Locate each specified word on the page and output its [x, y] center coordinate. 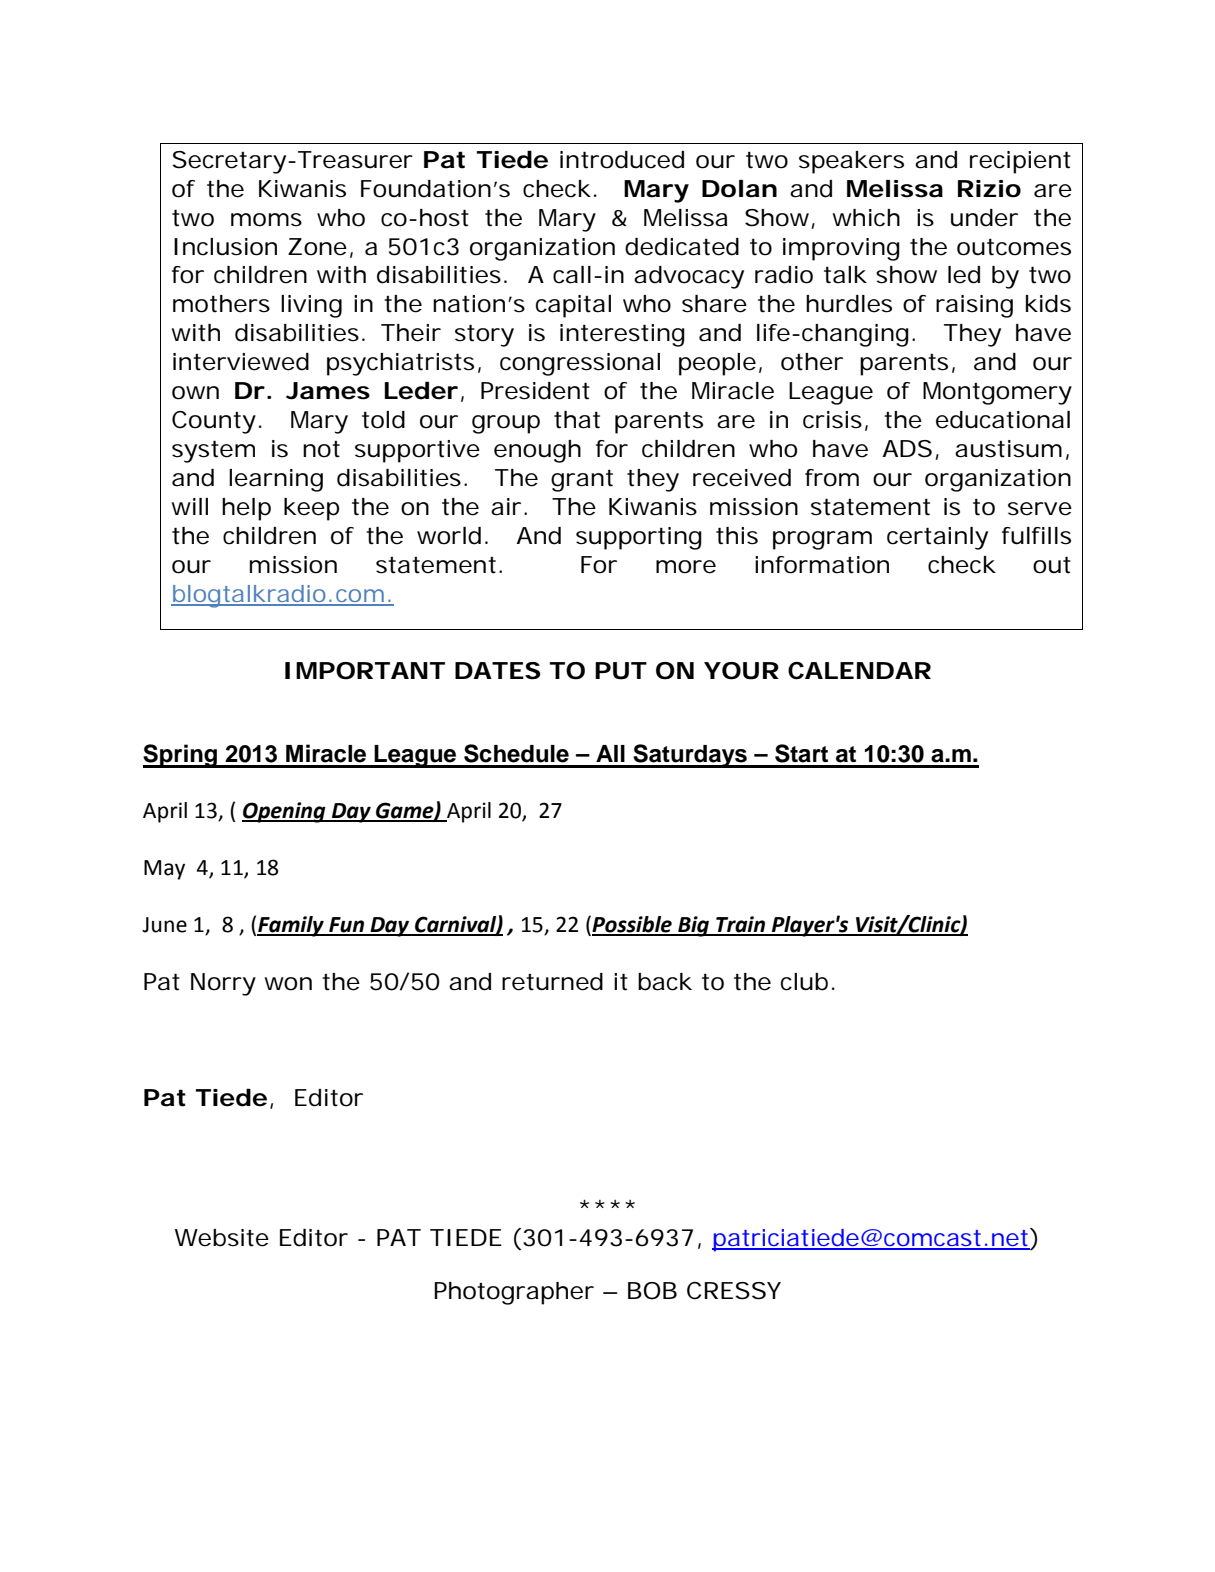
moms [266, 220]
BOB [652, 1291]
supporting [639, 538]
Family [291, 926]
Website [222, 1238]
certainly [937, 538]
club [804, 982]
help [246, 509]
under [984, 218]
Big [694, 926]
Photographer [514, 1293]
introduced [622, 160]
